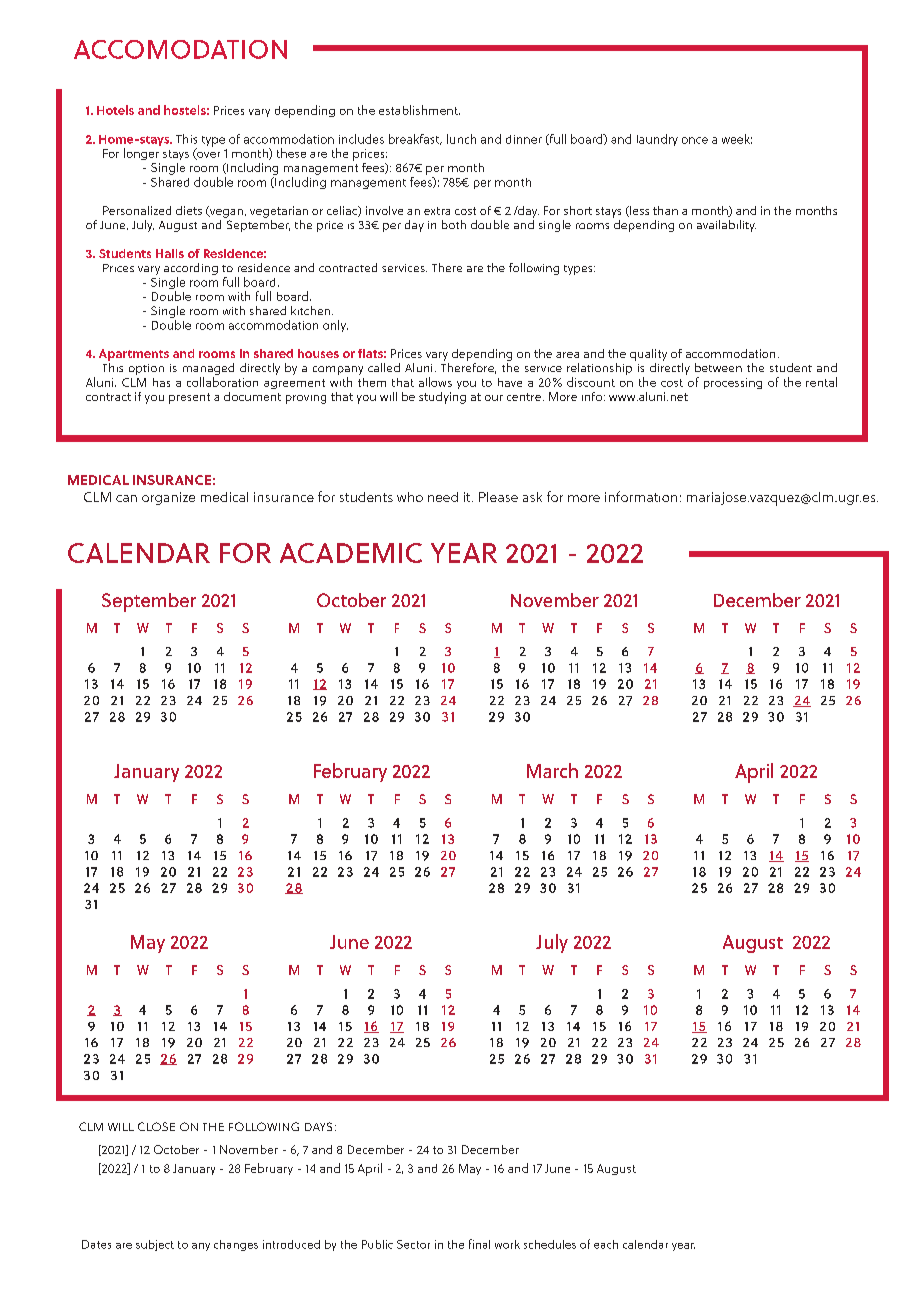 The width and height of the image is (924, 1308). Describe the element at coordinates (156, 1126) in the image. I see `CLOSE` at that location.
